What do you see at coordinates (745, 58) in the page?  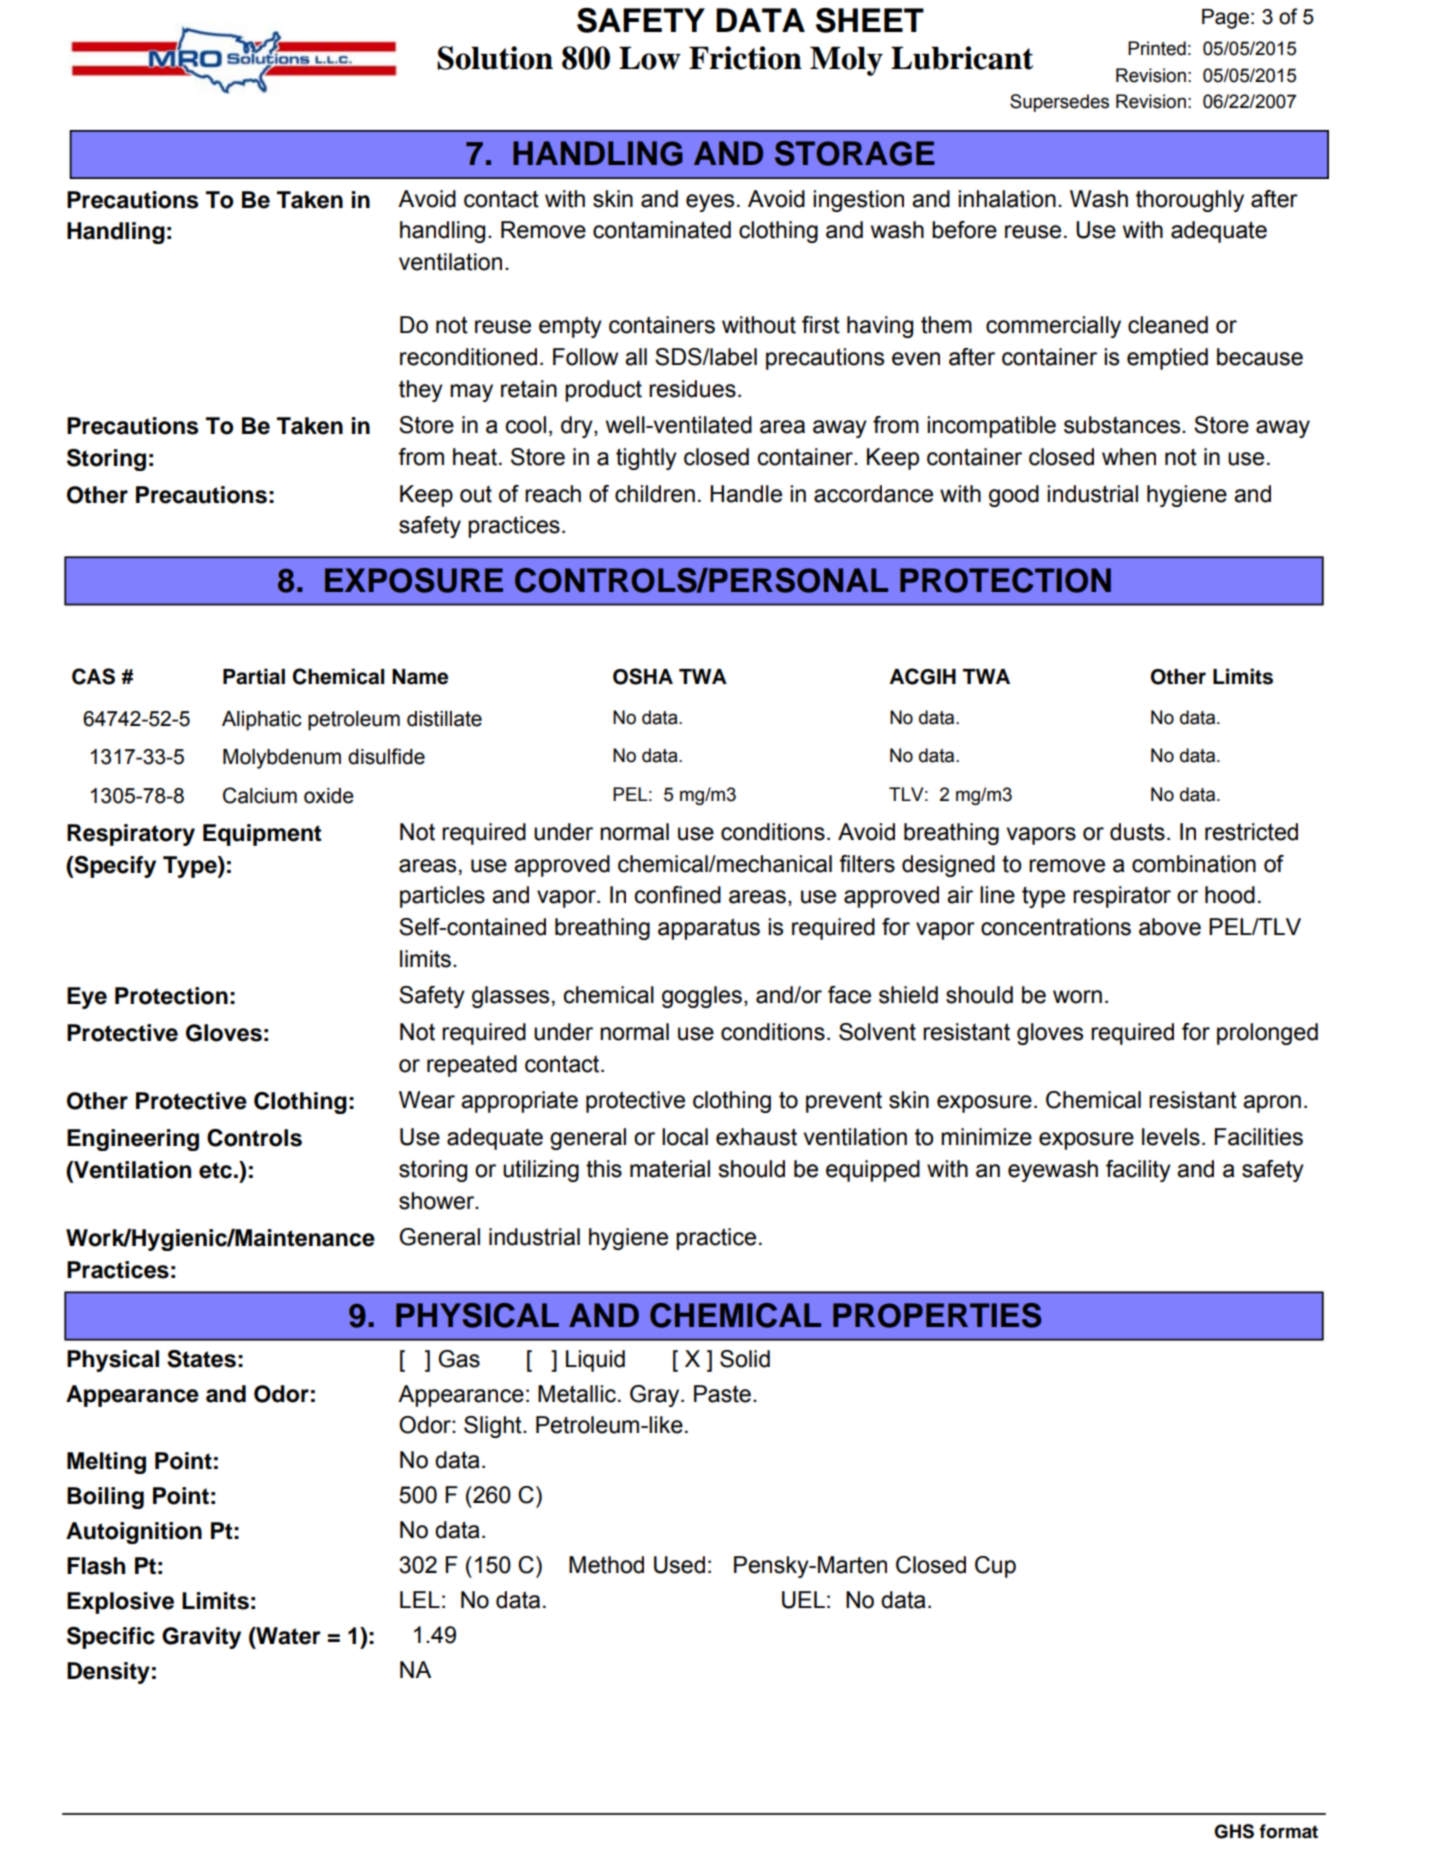 I see `Friction` at bounding box center [745, 58].
